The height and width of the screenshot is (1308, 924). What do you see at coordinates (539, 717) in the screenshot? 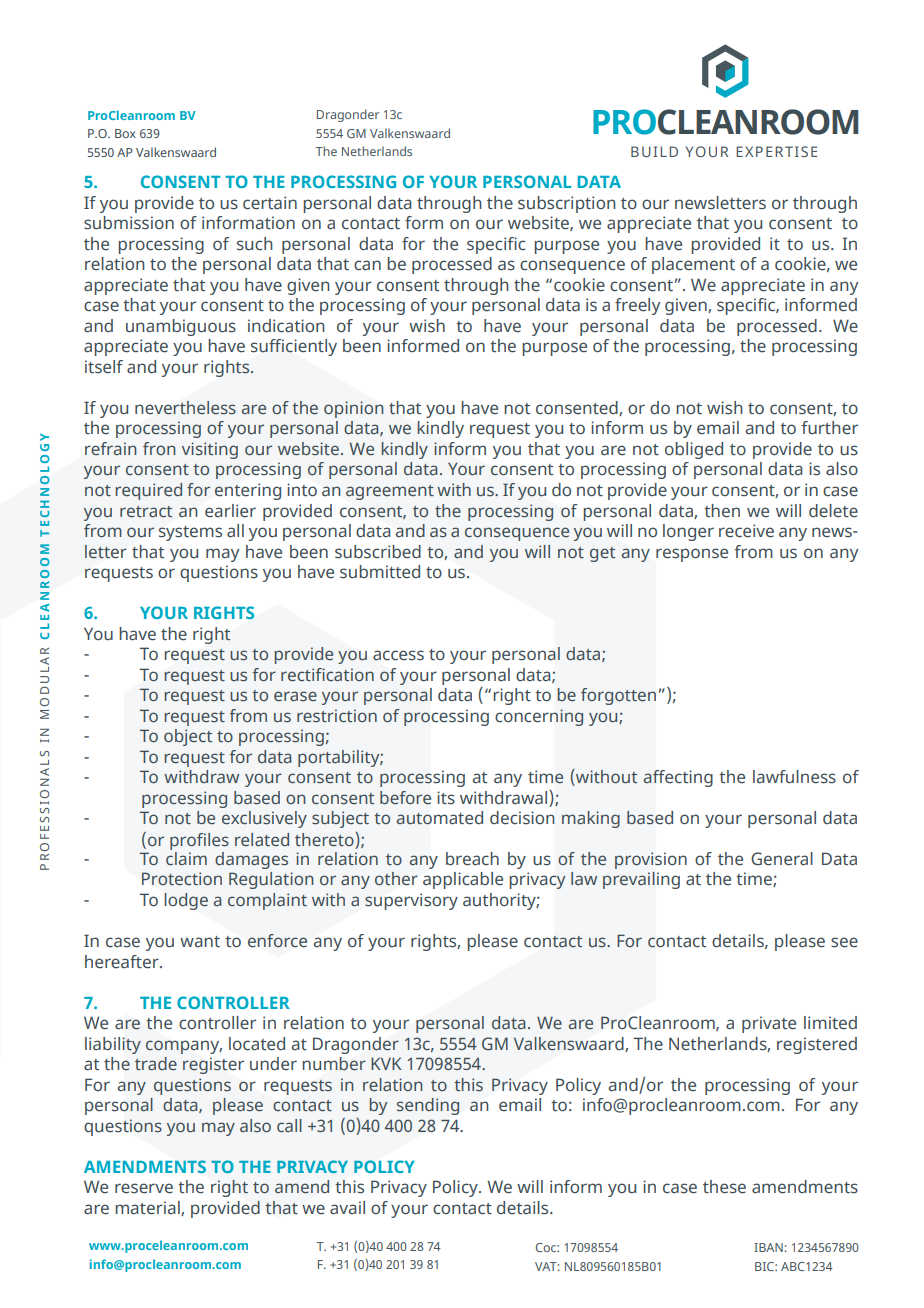
I see `concerning` at bounding box center [539, 717].
